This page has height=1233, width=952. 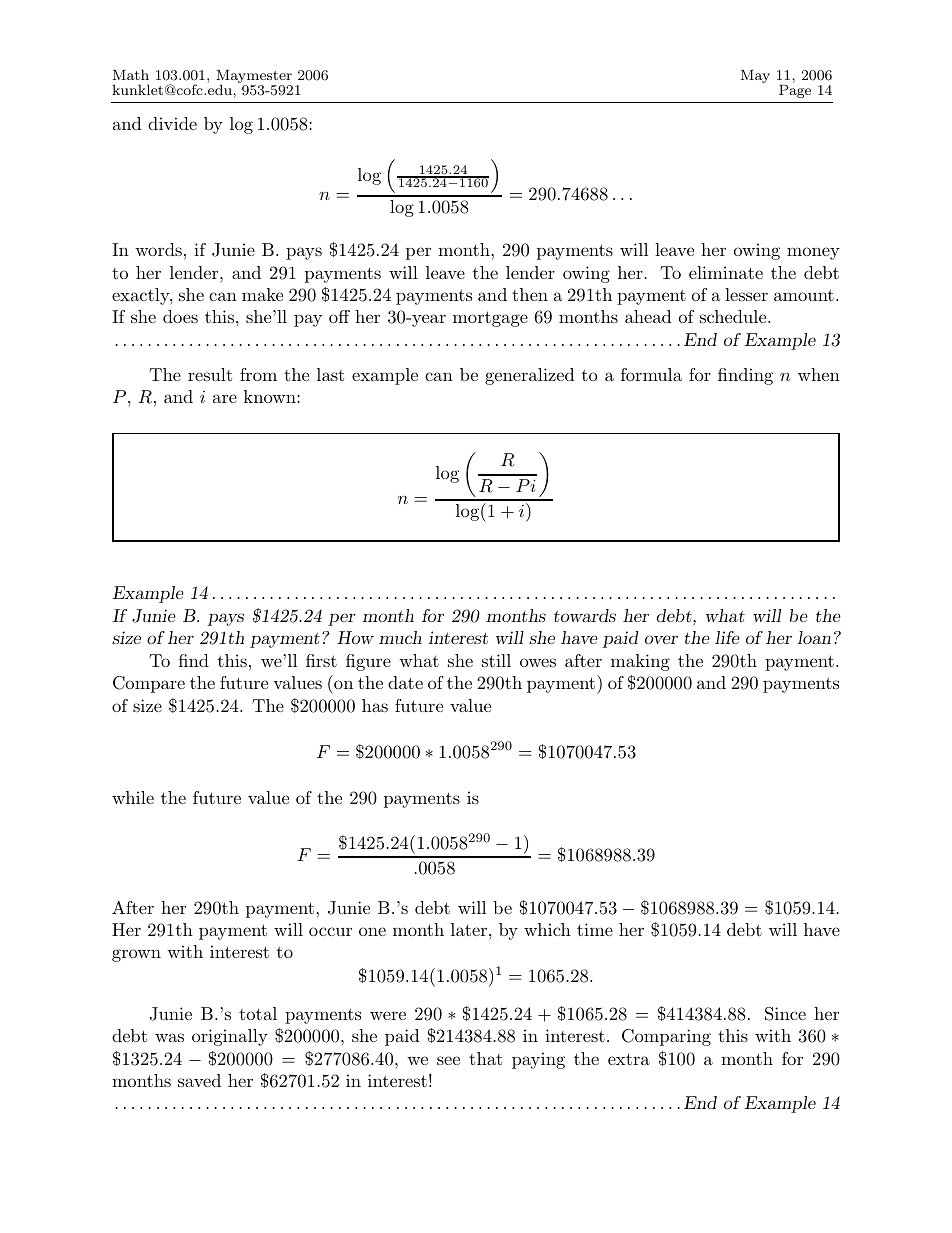 I want to click on life, so click(x=727, y=637).
